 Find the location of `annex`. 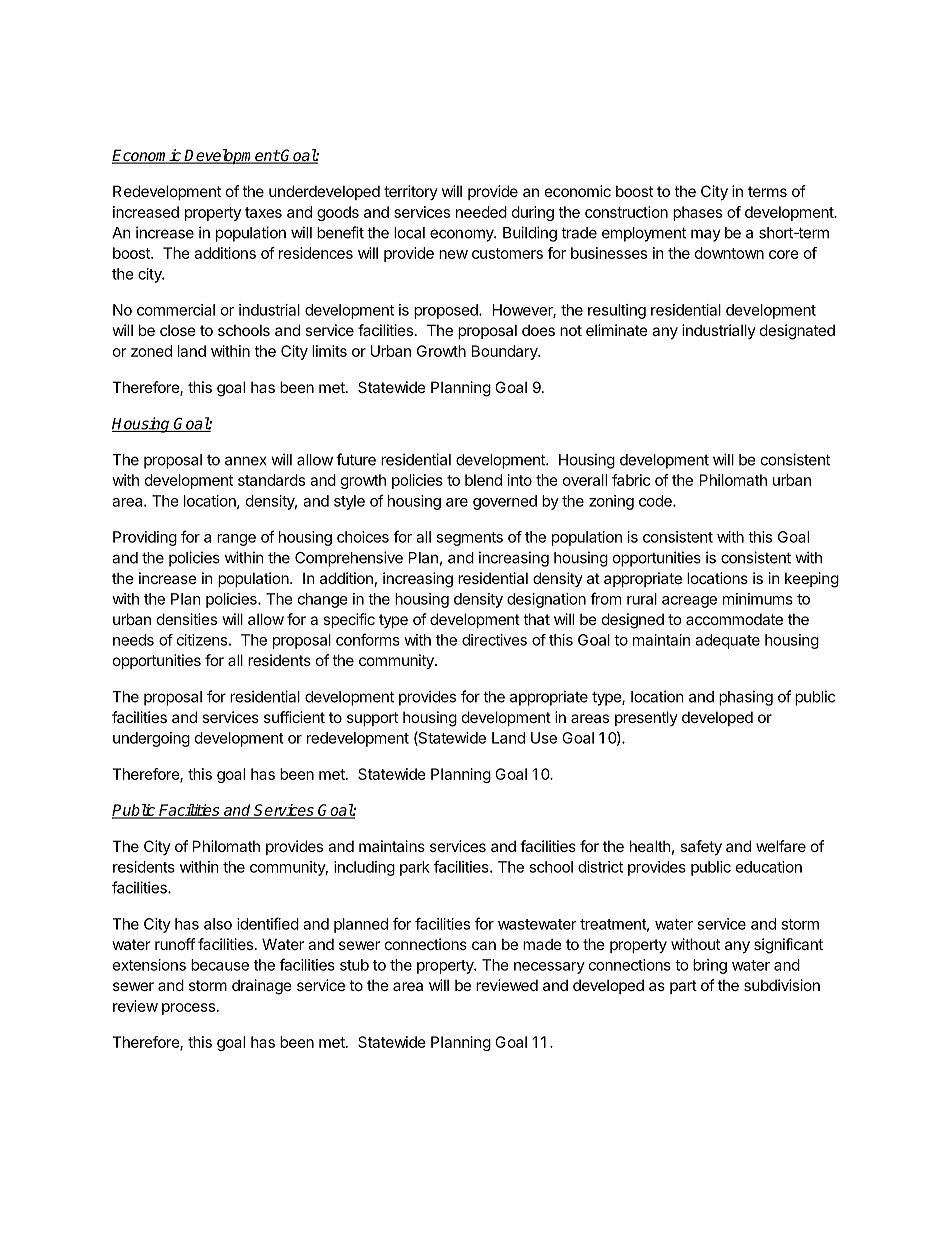

annex is located at coordinates (246, 461).
